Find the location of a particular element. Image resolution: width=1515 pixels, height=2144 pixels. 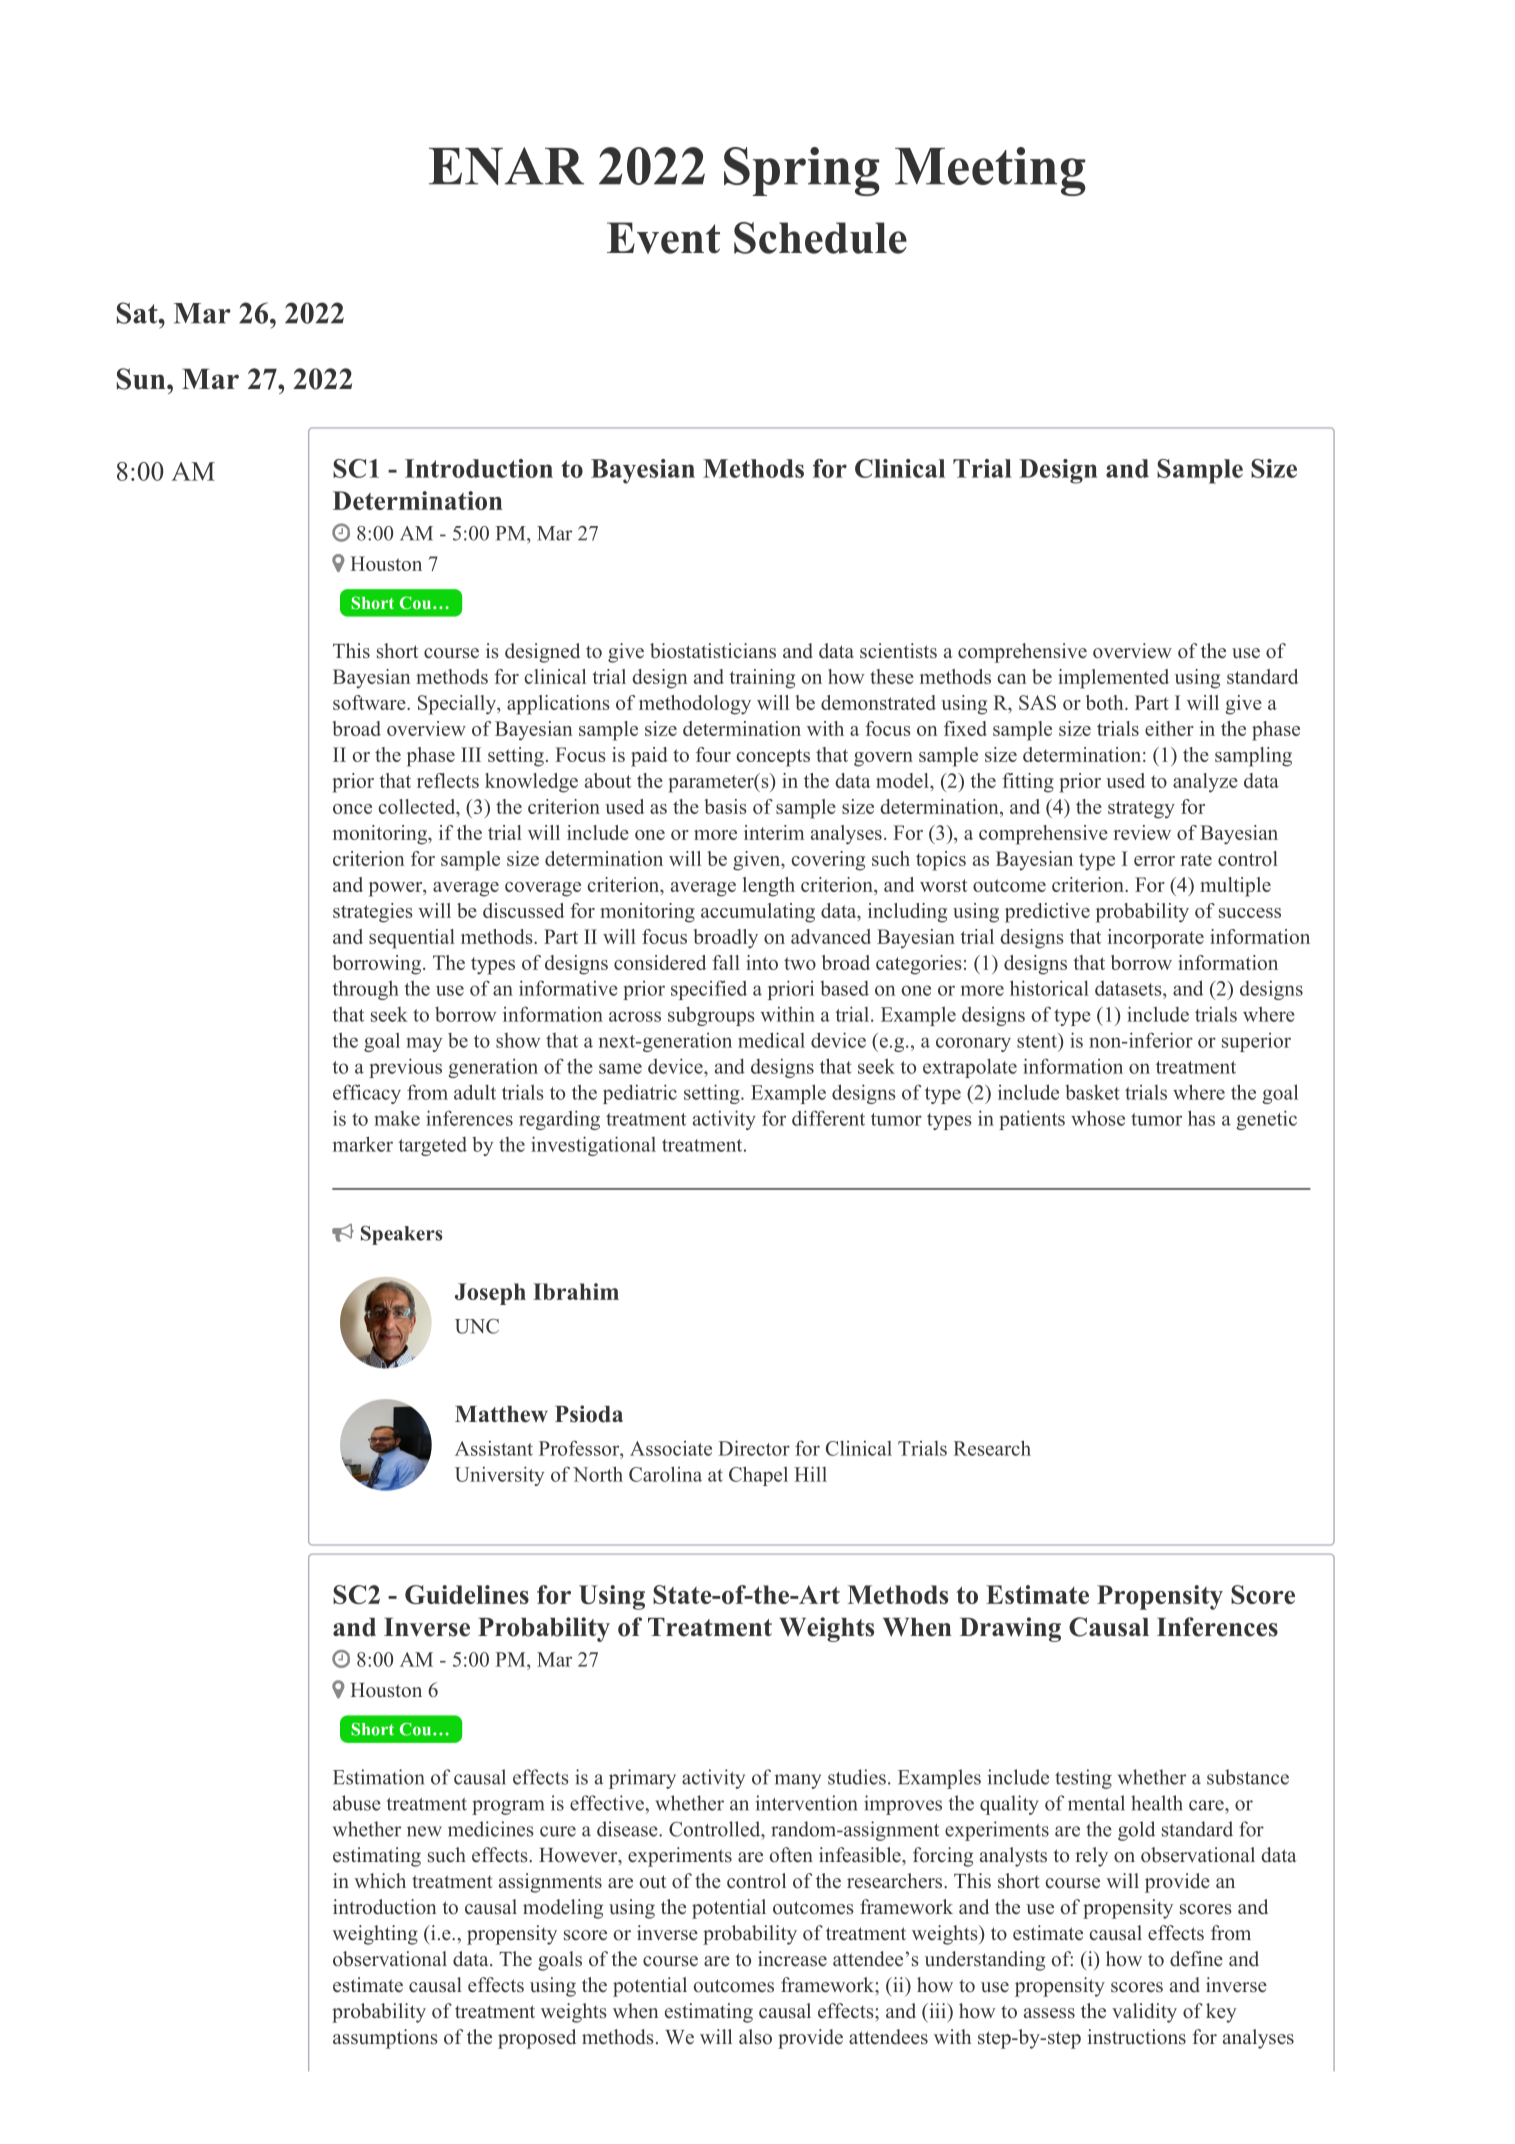

Meeting is located at coordinates (990, 171).
